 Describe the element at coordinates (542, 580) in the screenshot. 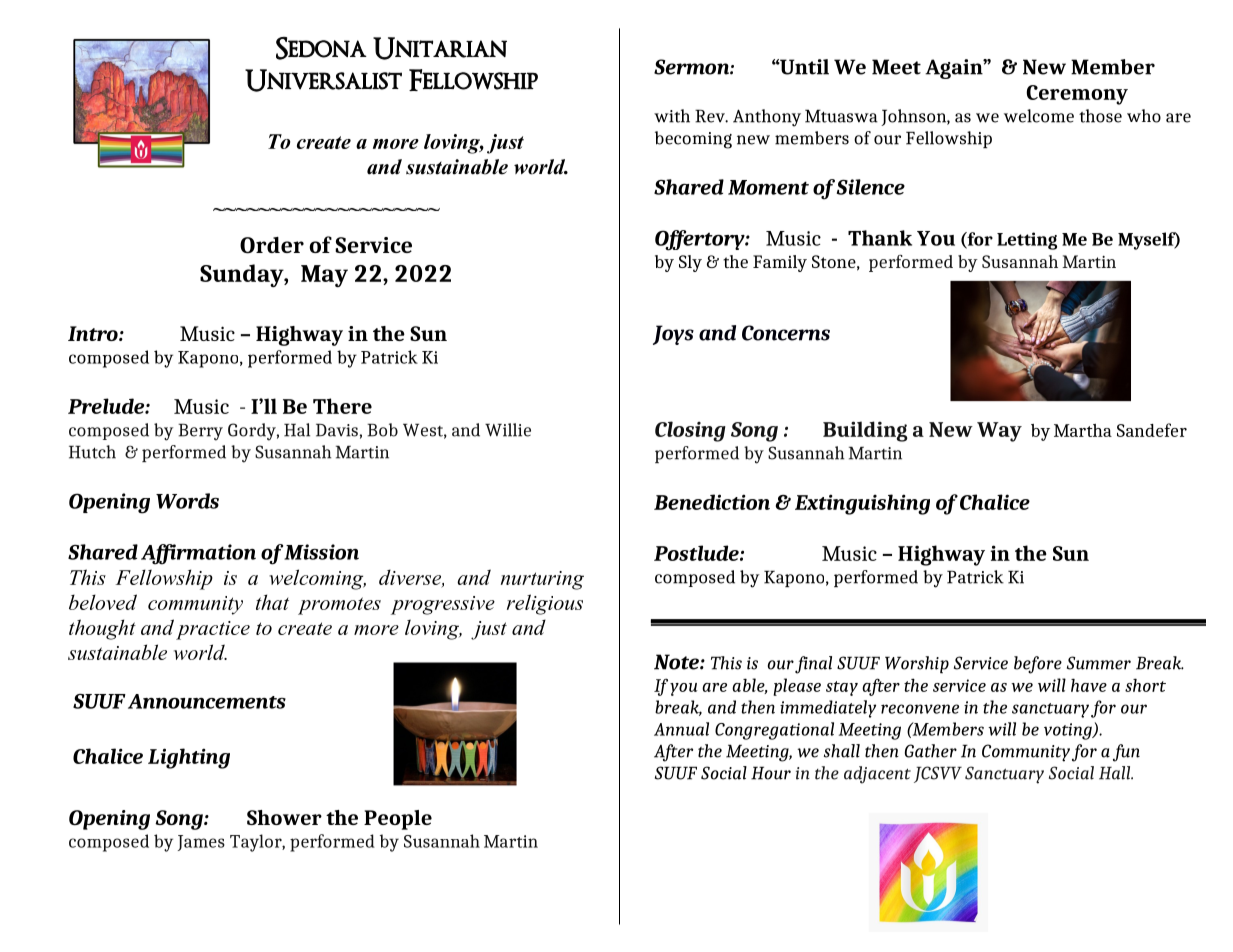

I see `nurturing` at that location.
